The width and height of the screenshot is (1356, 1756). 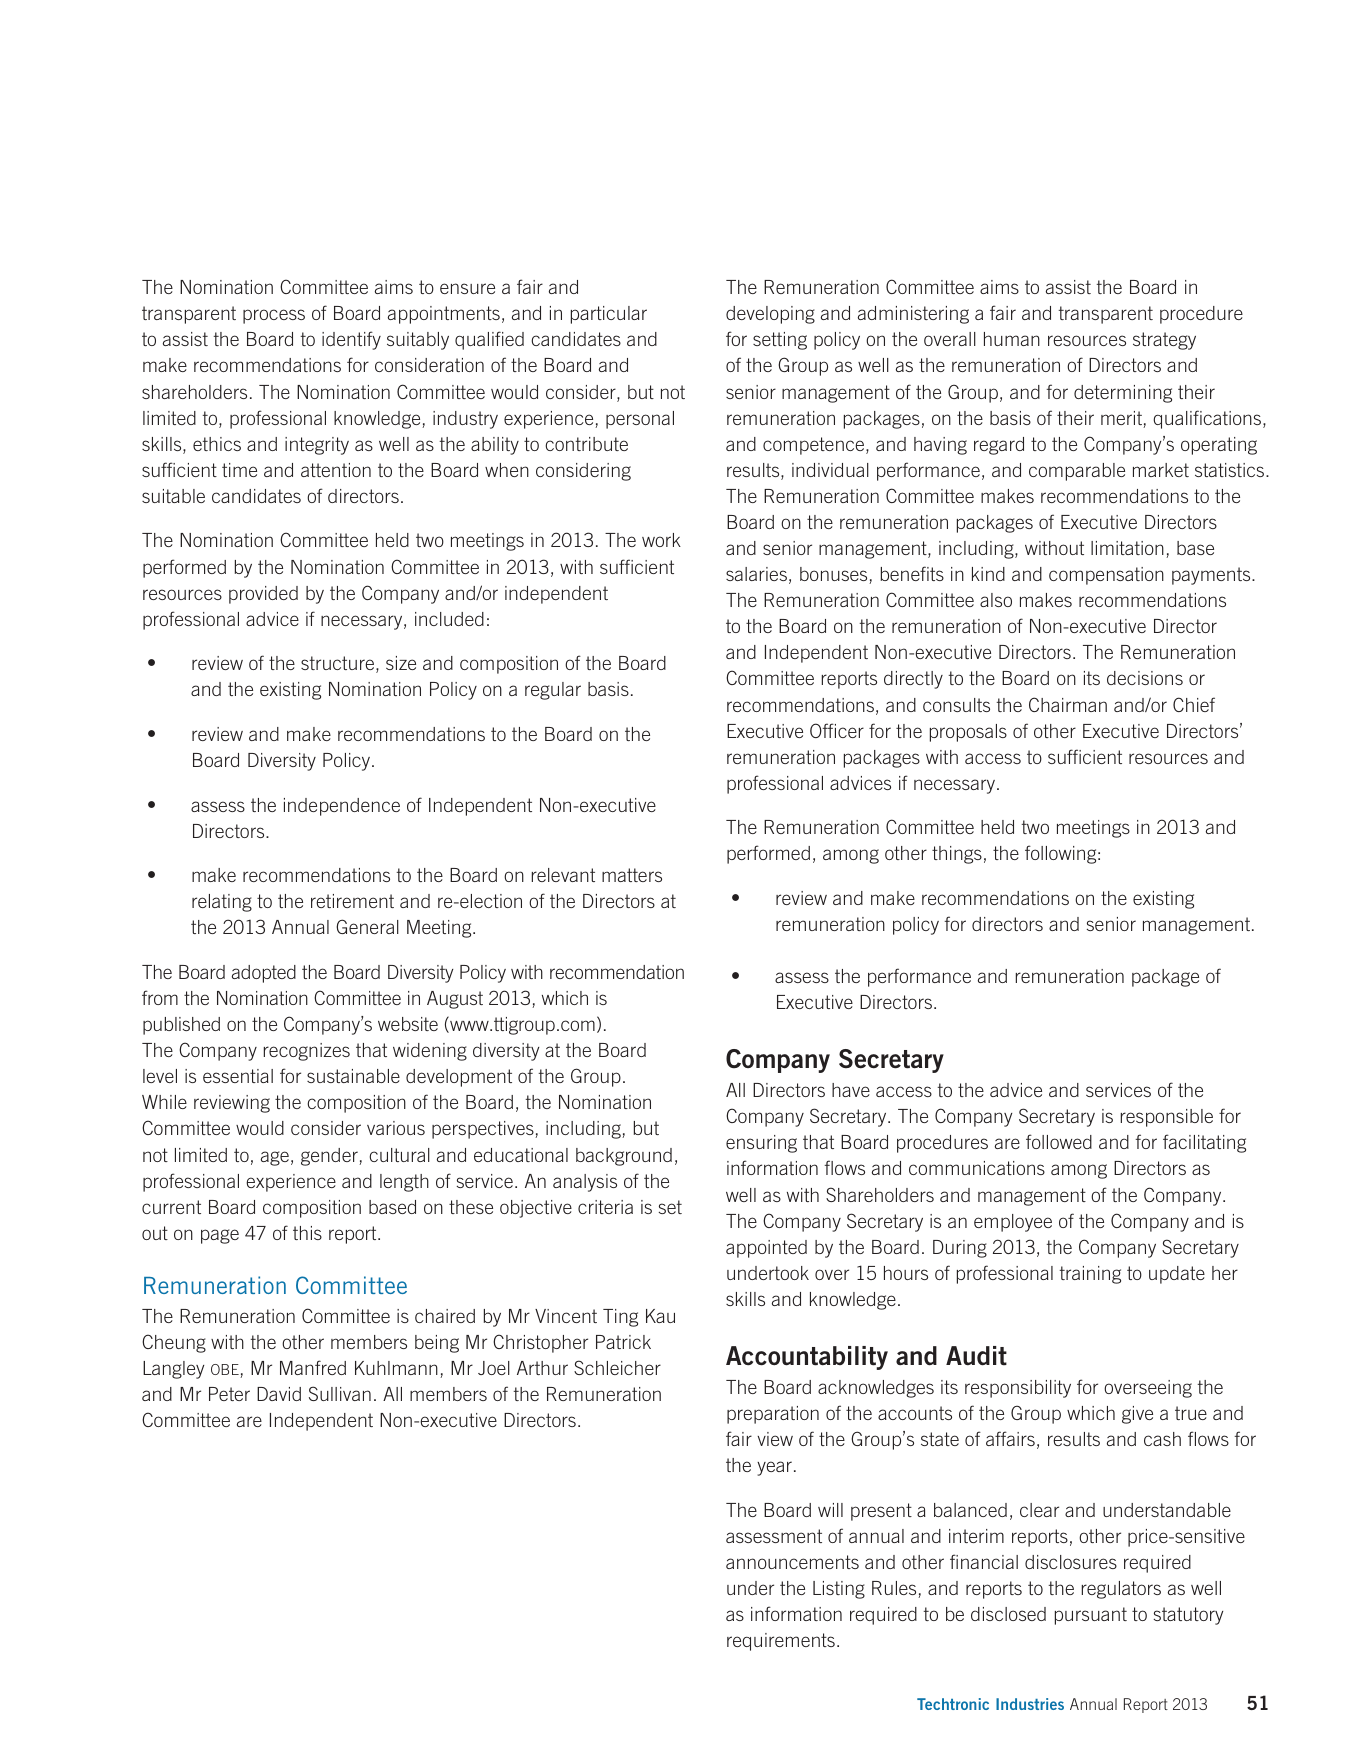 What do you see at coordinates (342, 807) in the screenshot?
I see `independence` at bounding box center [342, 807].
